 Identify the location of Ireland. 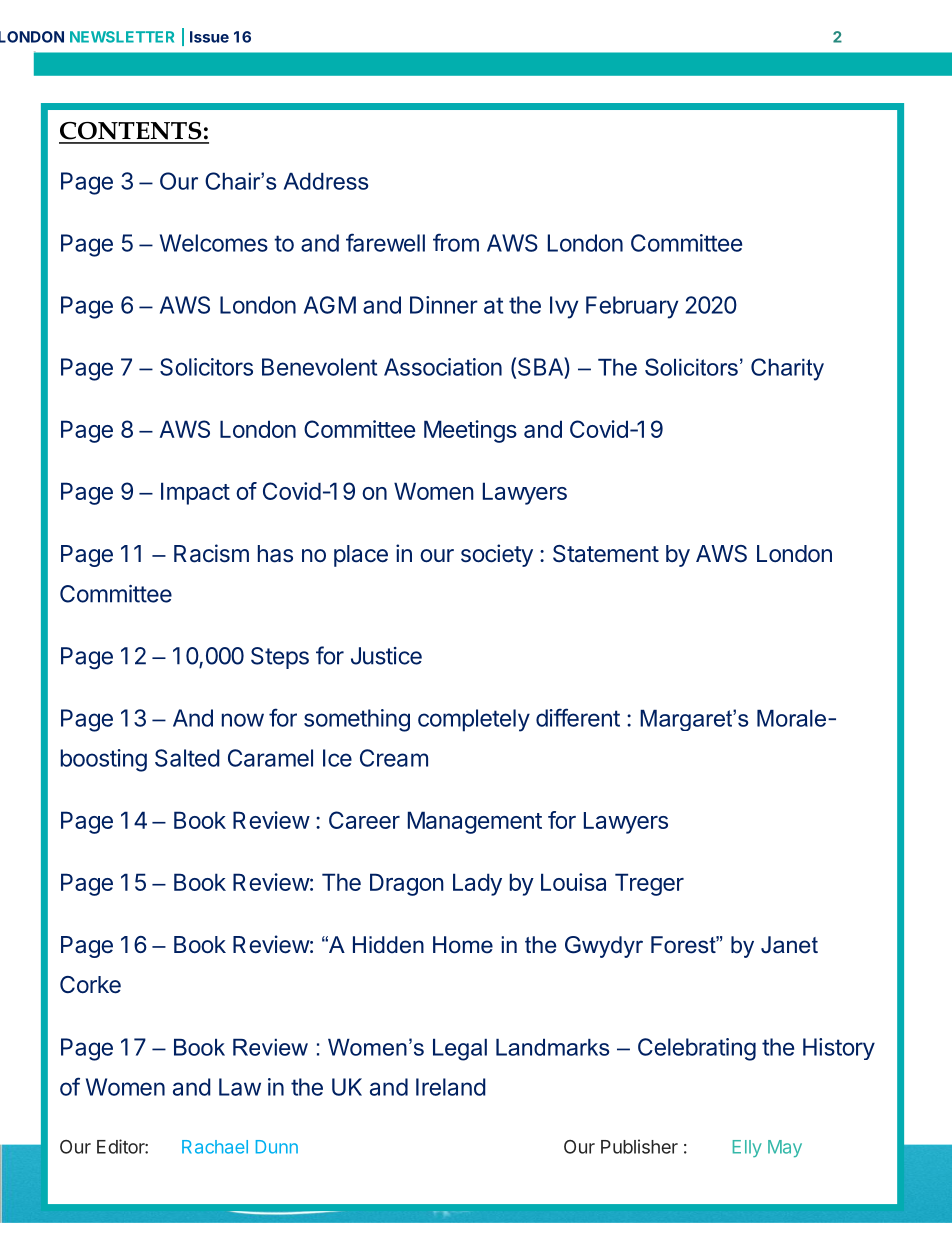
(451, 1087).
